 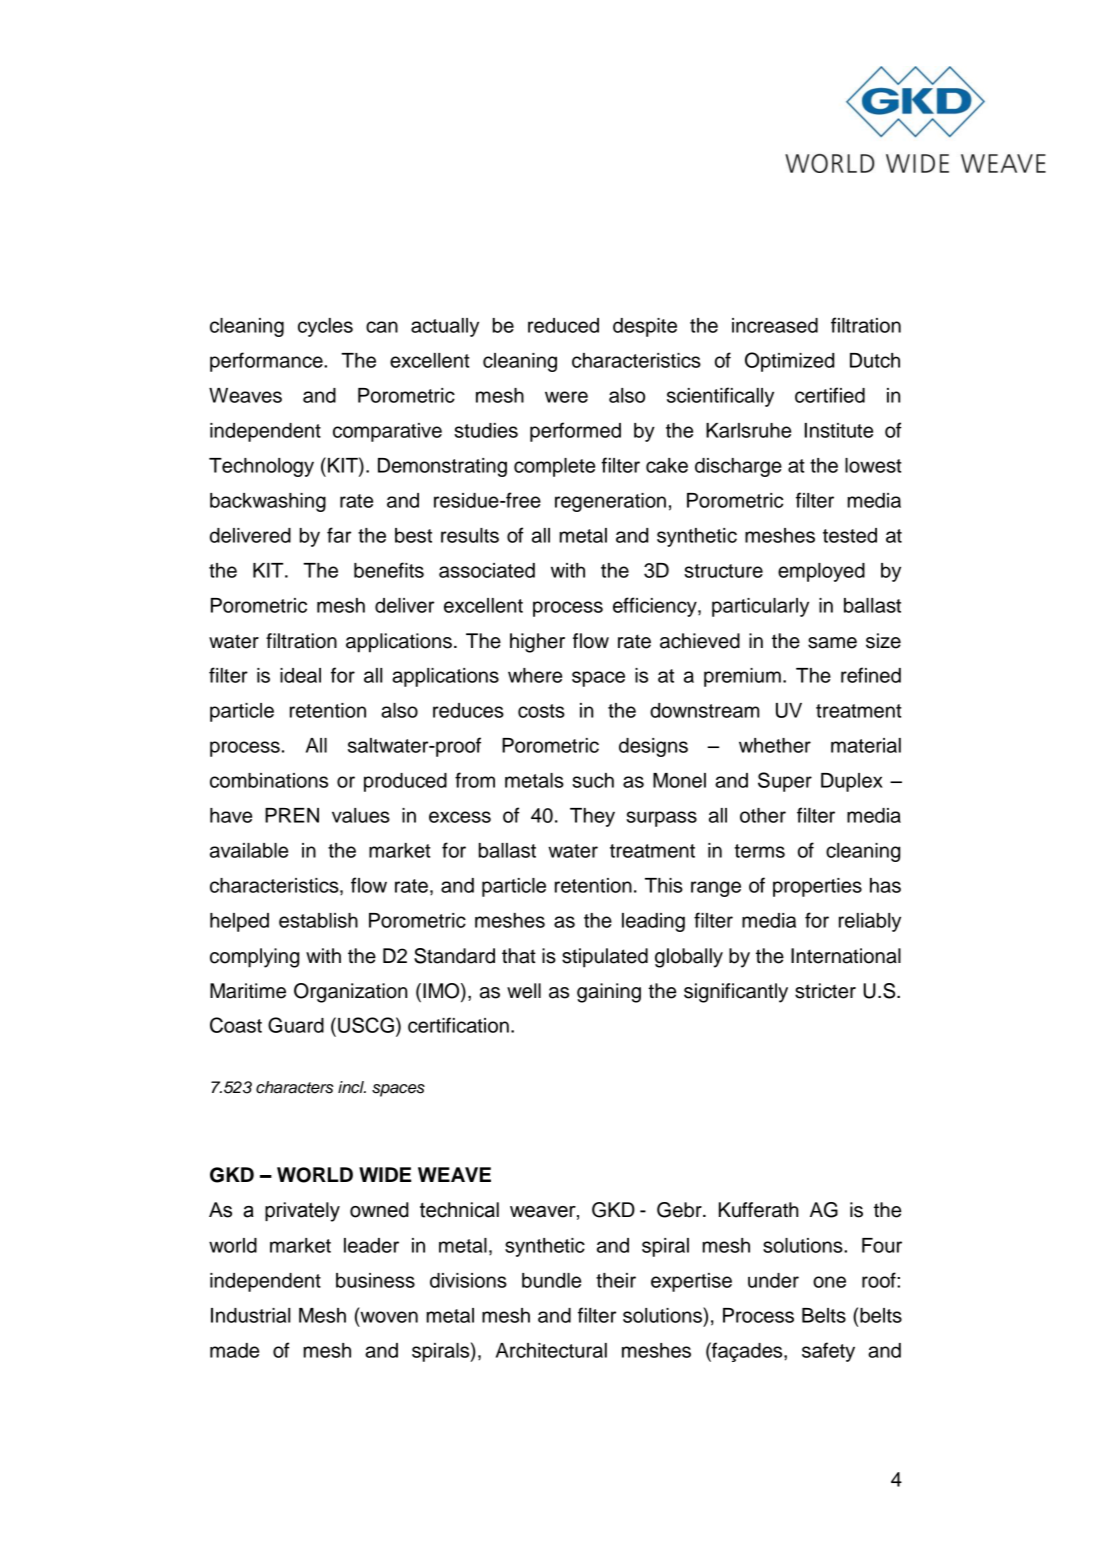 What do you see at coordinates (551, 1350) in the document?
I see `Architectural` at bounding box center [551, 1350].
